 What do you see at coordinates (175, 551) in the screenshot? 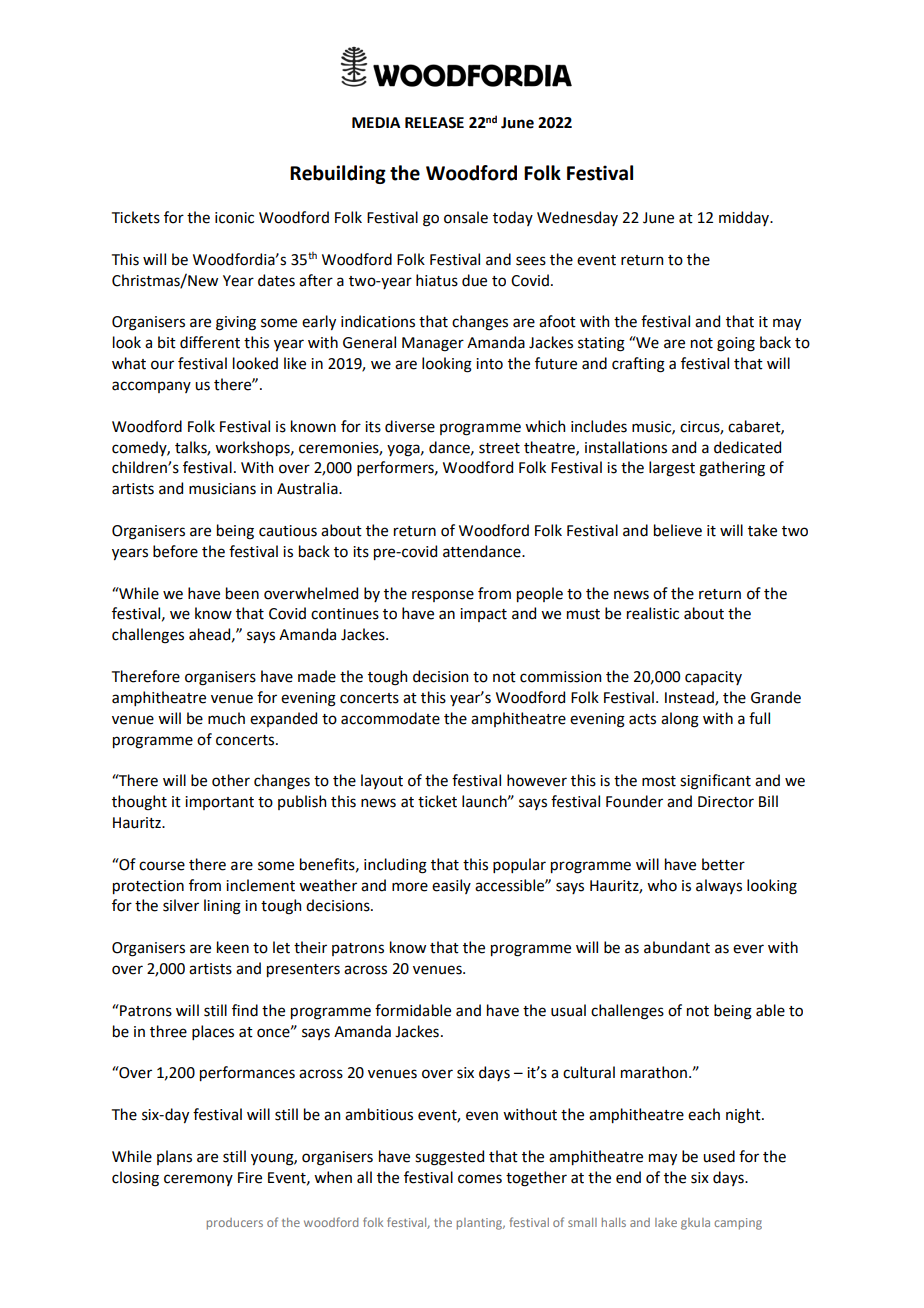
I see `before` at bounding box center [175, 551].
